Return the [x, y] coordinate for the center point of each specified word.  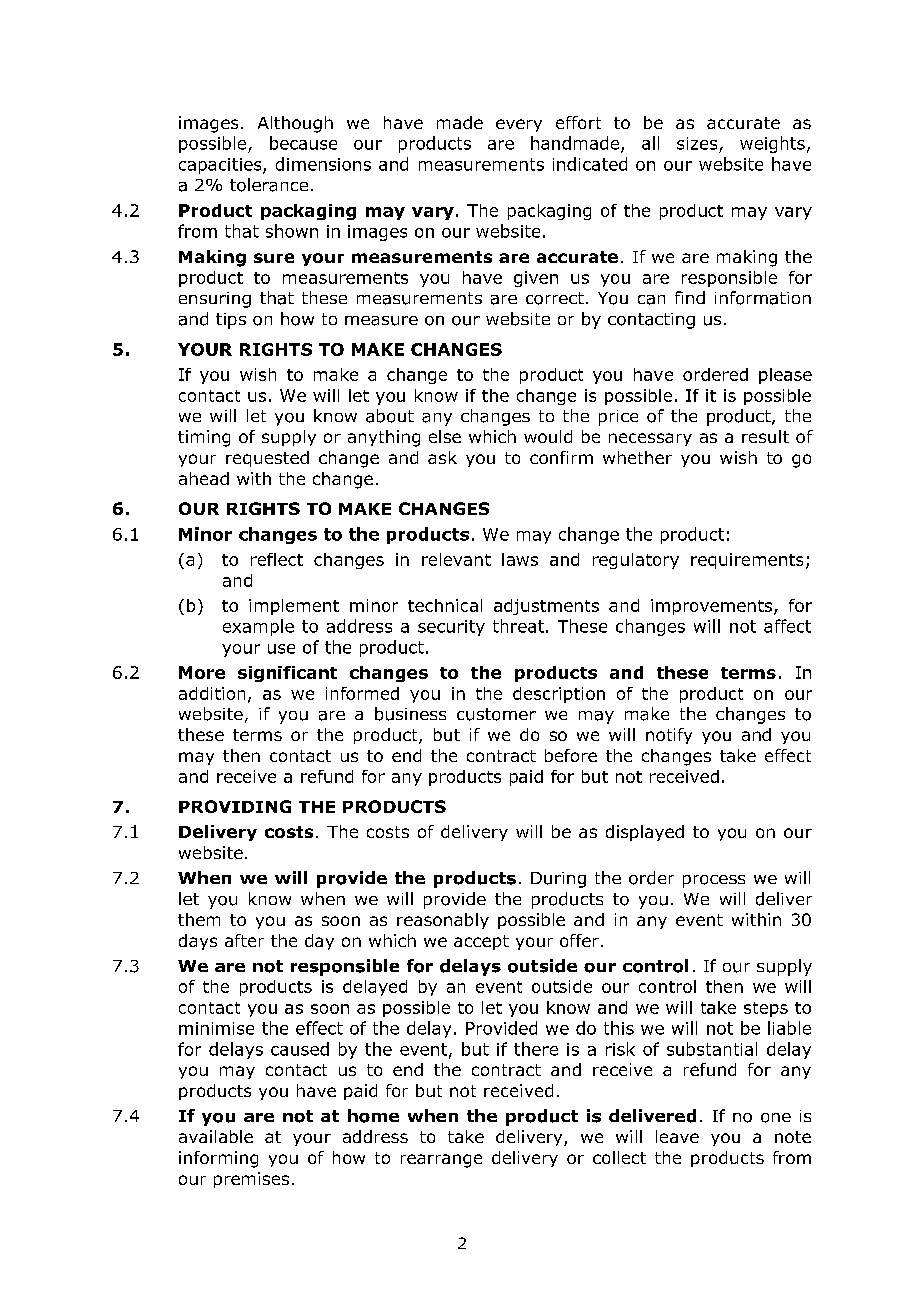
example [258, 627]
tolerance [269, 185]
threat [518, 626]
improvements [713, 607]
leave [677, 1136]
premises [251, 1180]
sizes [697, 143]
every [519, 125]
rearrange [441, 1161]
